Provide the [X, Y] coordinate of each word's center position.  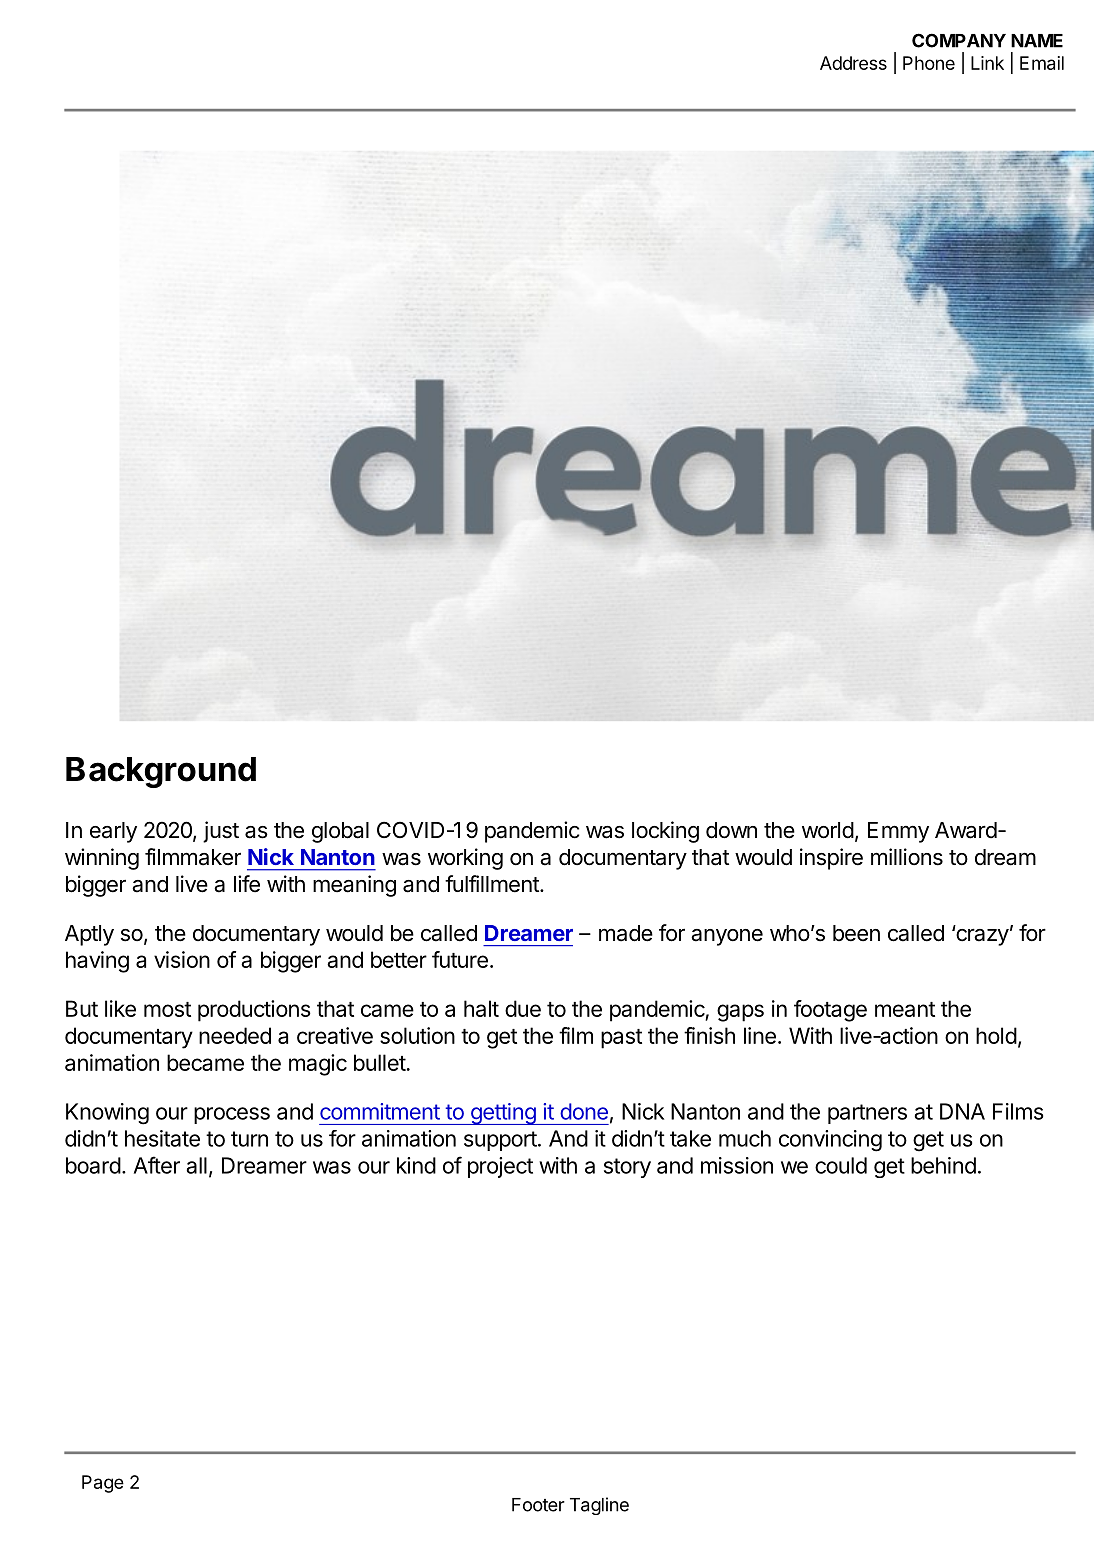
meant [905, 1009]
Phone [929, 63]
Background [161, 772]
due [523, 1008]
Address [853, 63]
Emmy [898, 832]
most [167, 1009]
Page [103, 1484]
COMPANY [959, 40]
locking [665, 832]
